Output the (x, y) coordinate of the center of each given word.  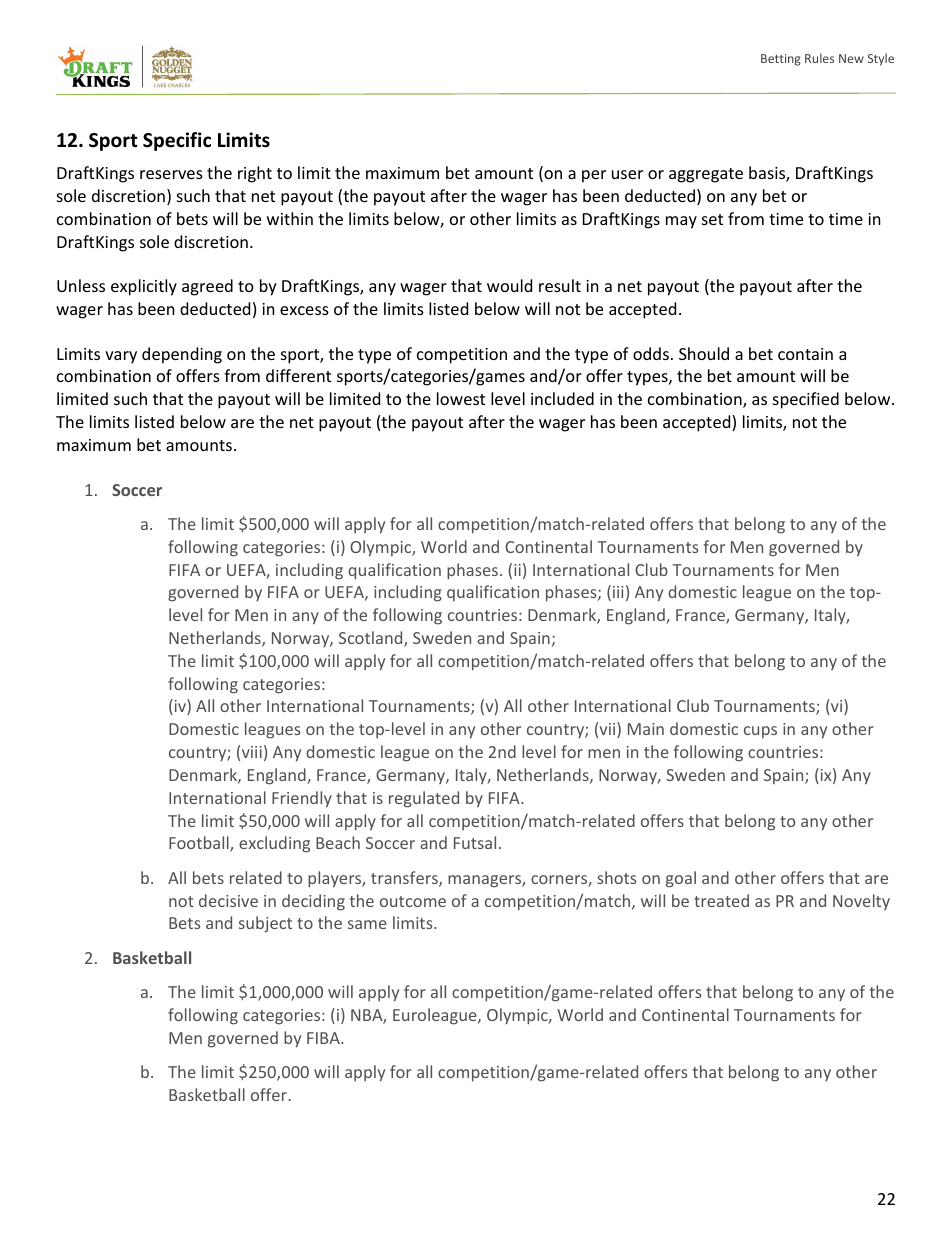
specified (806, 400)
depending (182, 355)
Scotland (372, 639)
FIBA (324, 1038)
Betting (781, 60)
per (594, 176)
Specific (177, 141)
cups (760, 732)
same (367, 924)
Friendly (302, 799)
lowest (461, 398)
